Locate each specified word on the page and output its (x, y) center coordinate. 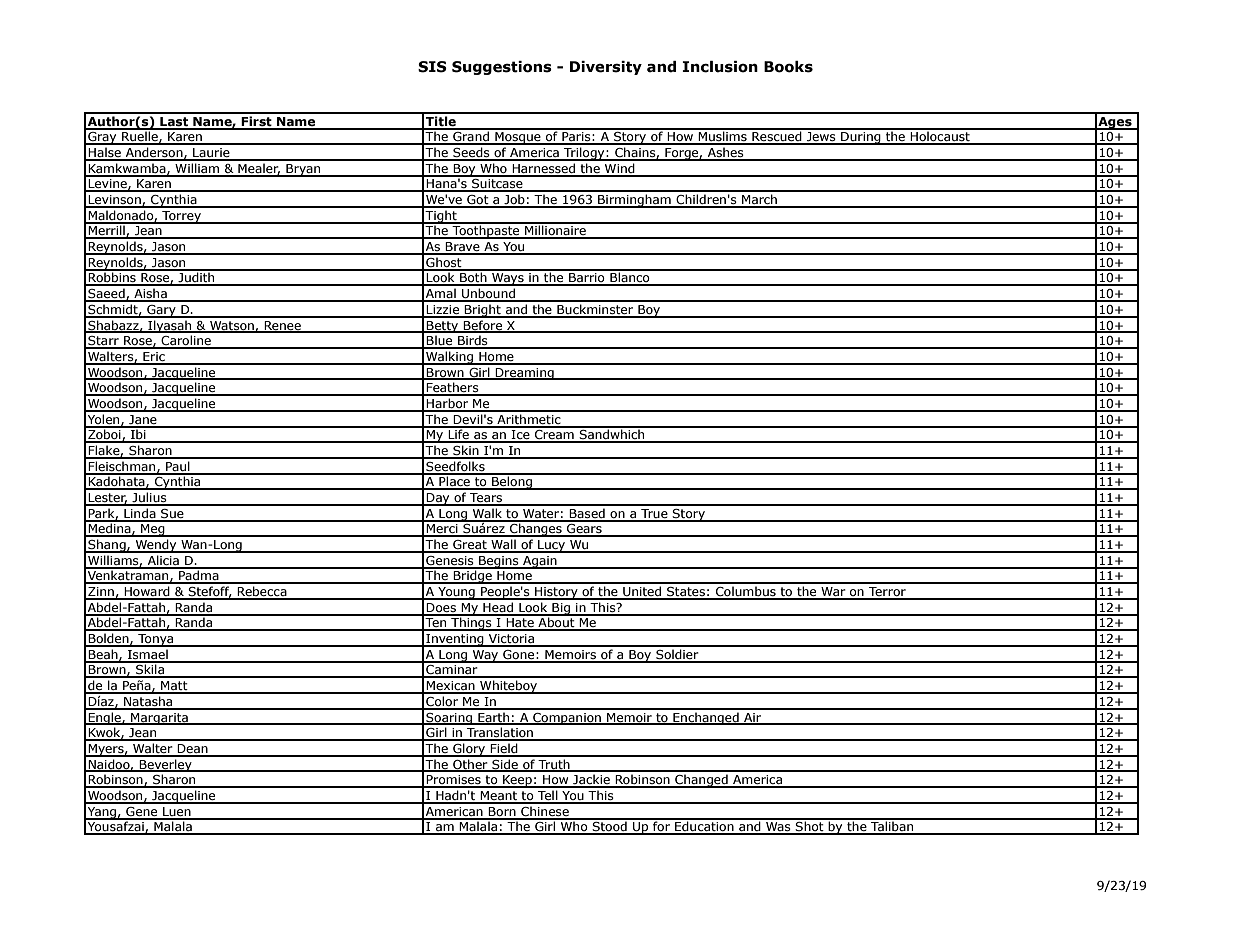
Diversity (606, 68)
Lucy (552, 546)
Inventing (455, 640)
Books (788, 67)
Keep (517, 781)
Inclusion (720, 67)
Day (438, 499)
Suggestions (502, 68)
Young (456, 593)
